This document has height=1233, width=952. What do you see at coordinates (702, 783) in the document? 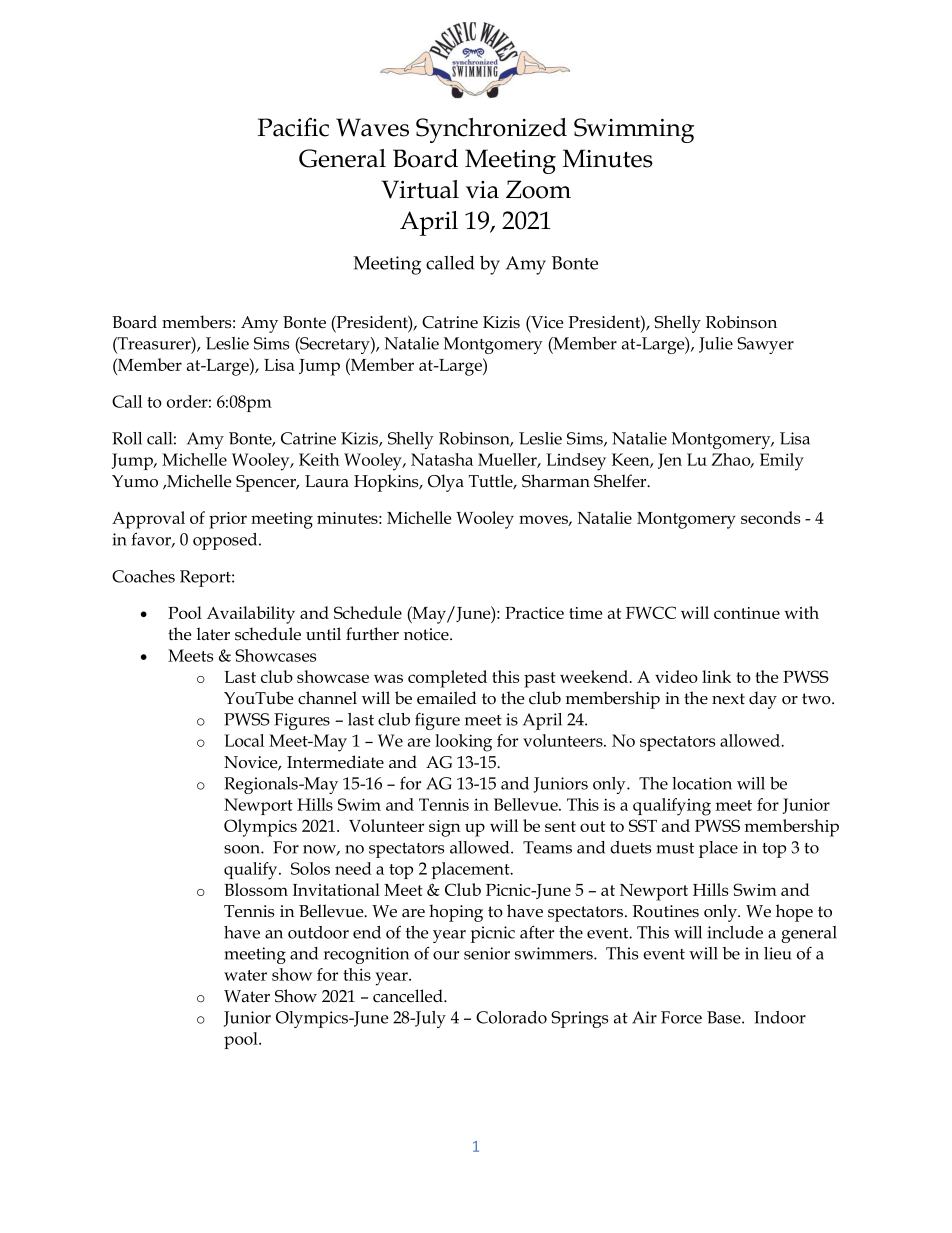
I see `location` at bounding box center [702, 783].
